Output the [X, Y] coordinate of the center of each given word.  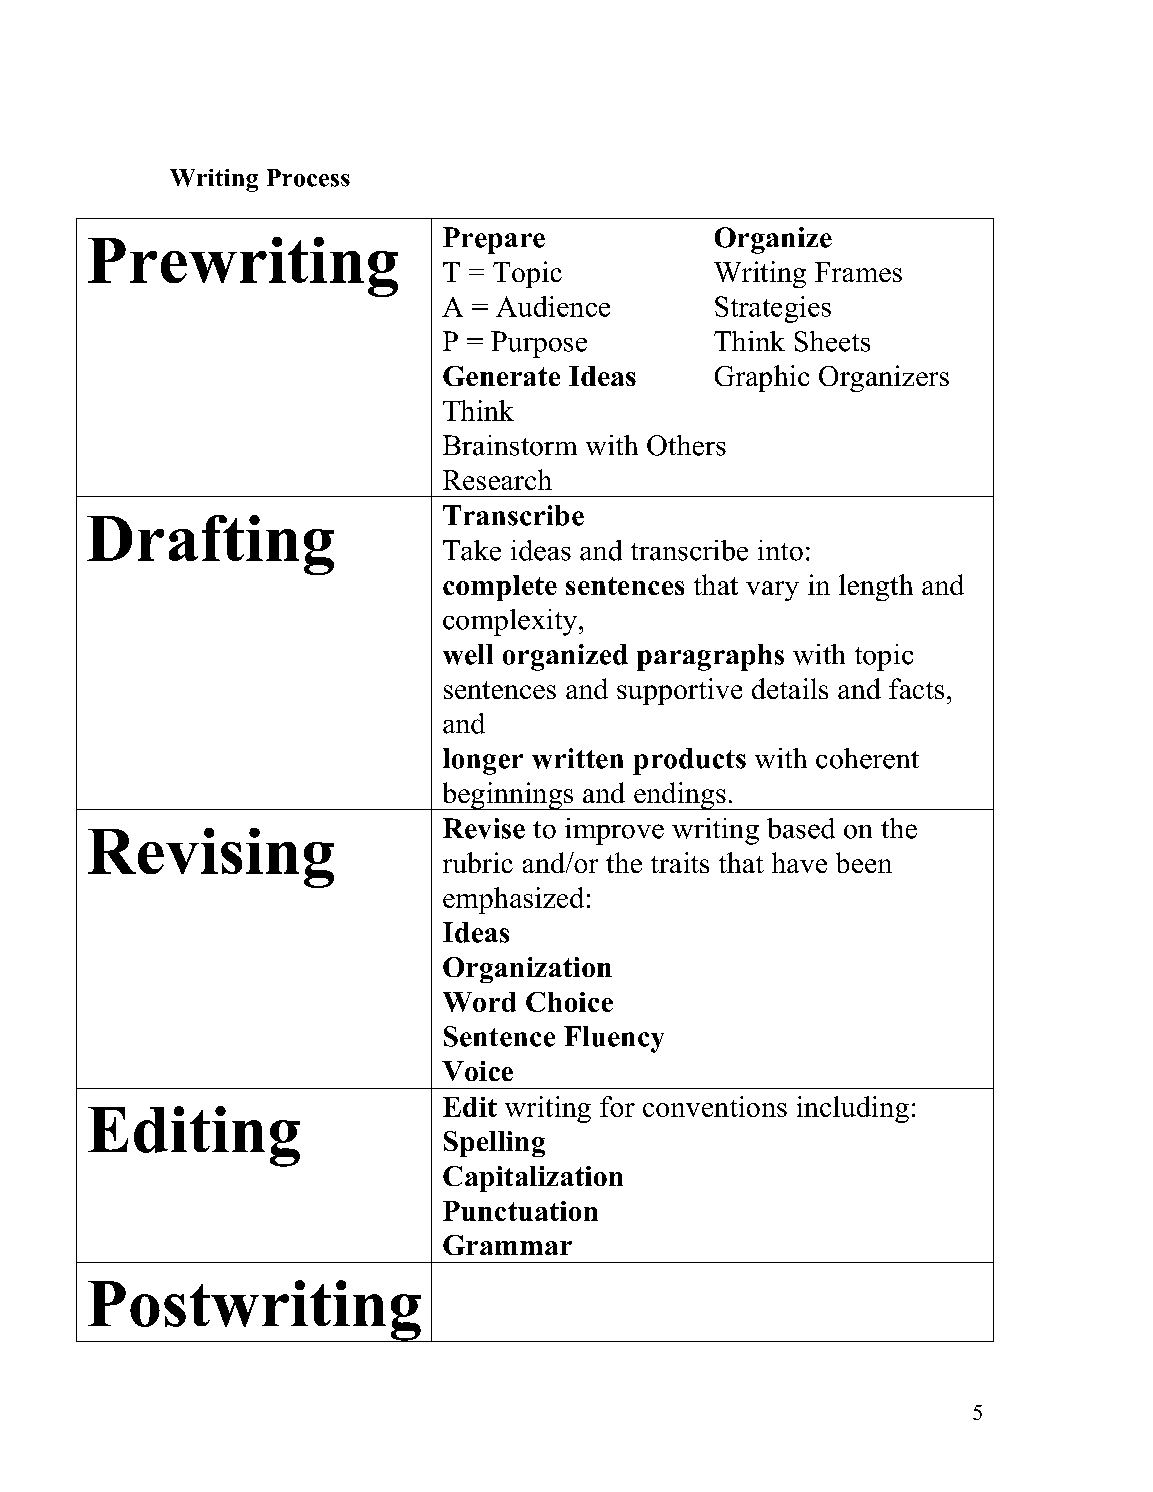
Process [308, 178]
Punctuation [520, 1211]
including [853, 1109]
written [577, 758]
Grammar [507, 1245]
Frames [858, 272]
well [468, 654]
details [790, 688]
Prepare [494, 240]
